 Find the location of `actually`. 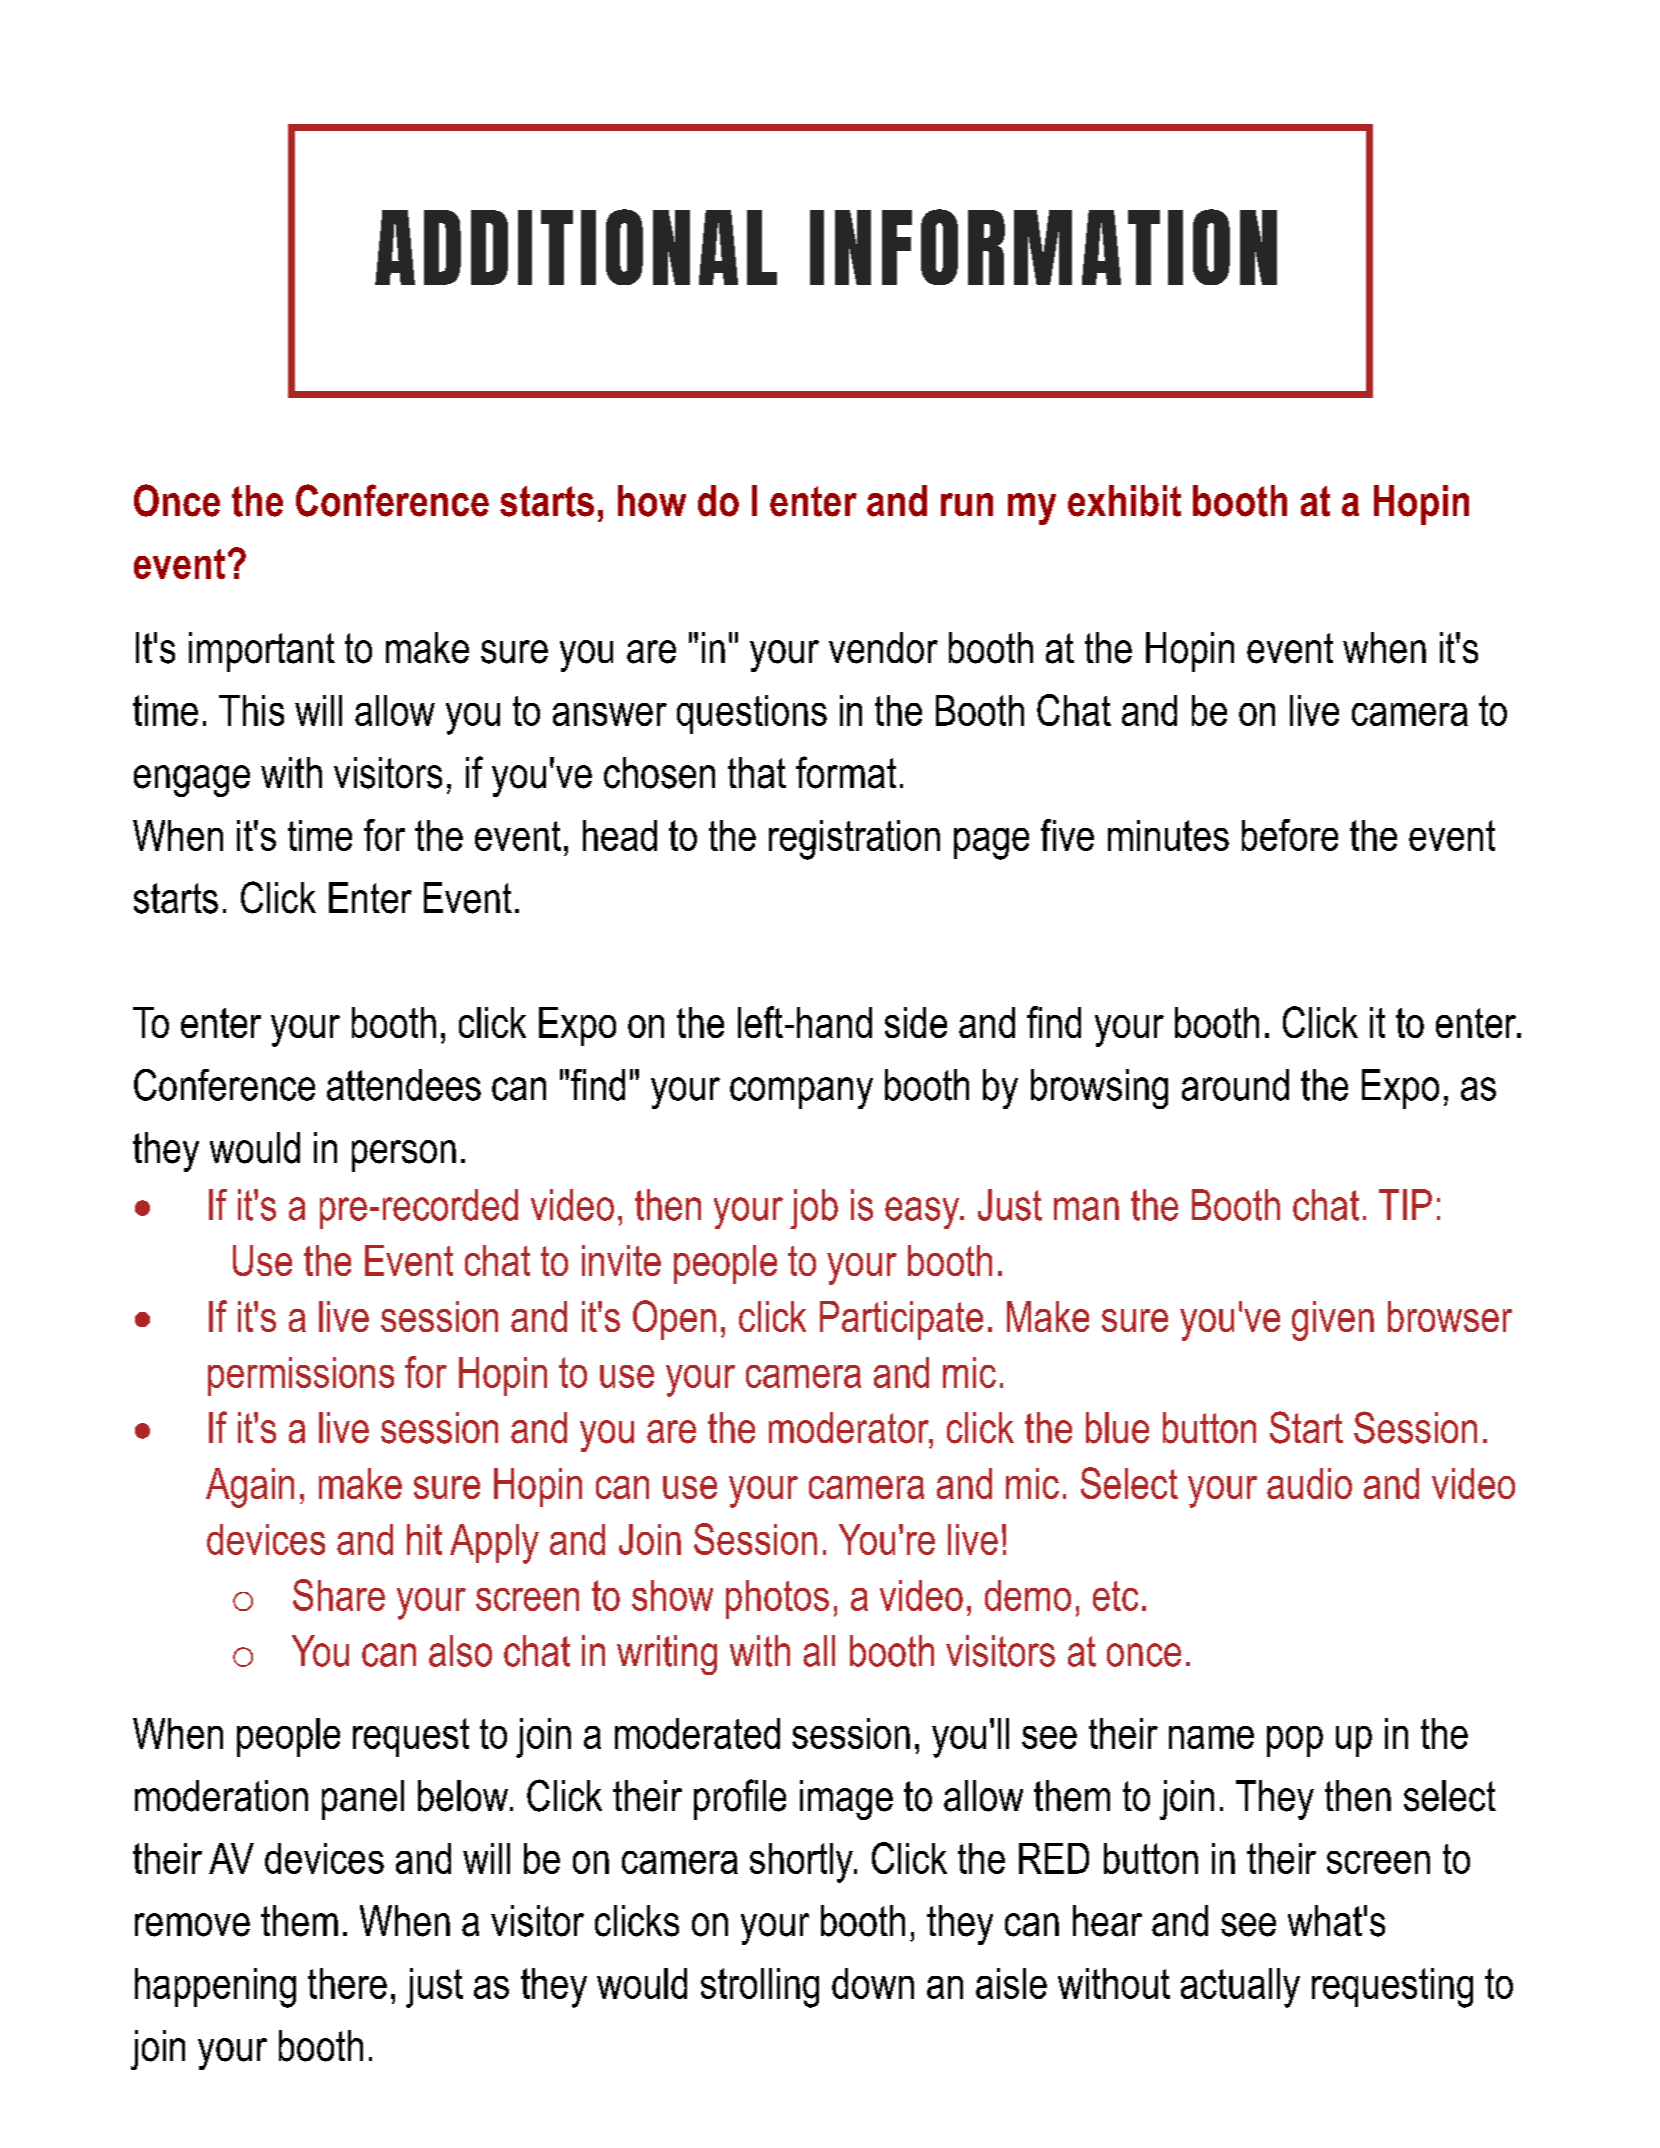

actually is located at coordinates (1240, 1988).
